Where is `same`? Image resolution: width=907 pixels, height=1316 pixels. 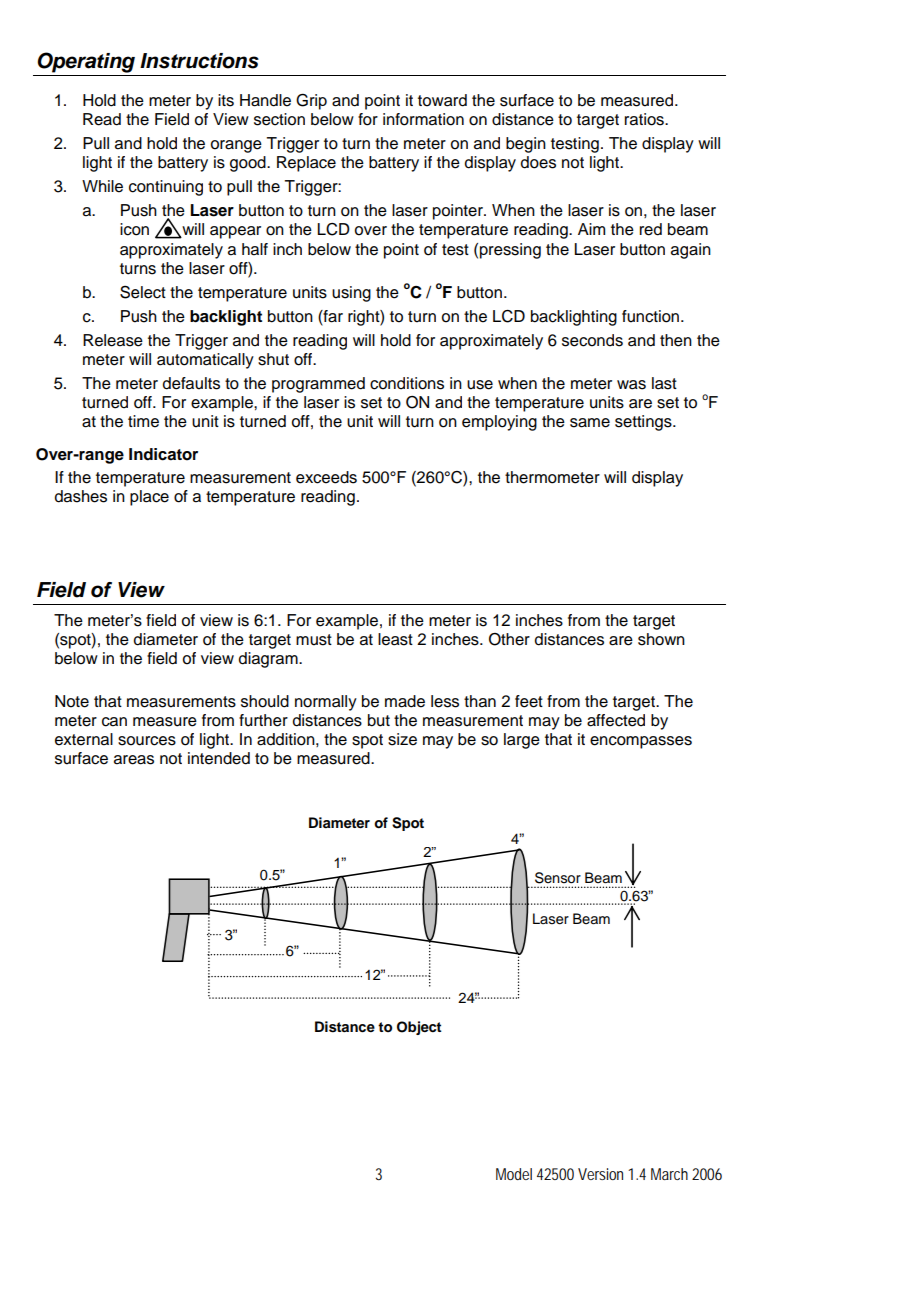 same is located at coordinates (590, 423).
